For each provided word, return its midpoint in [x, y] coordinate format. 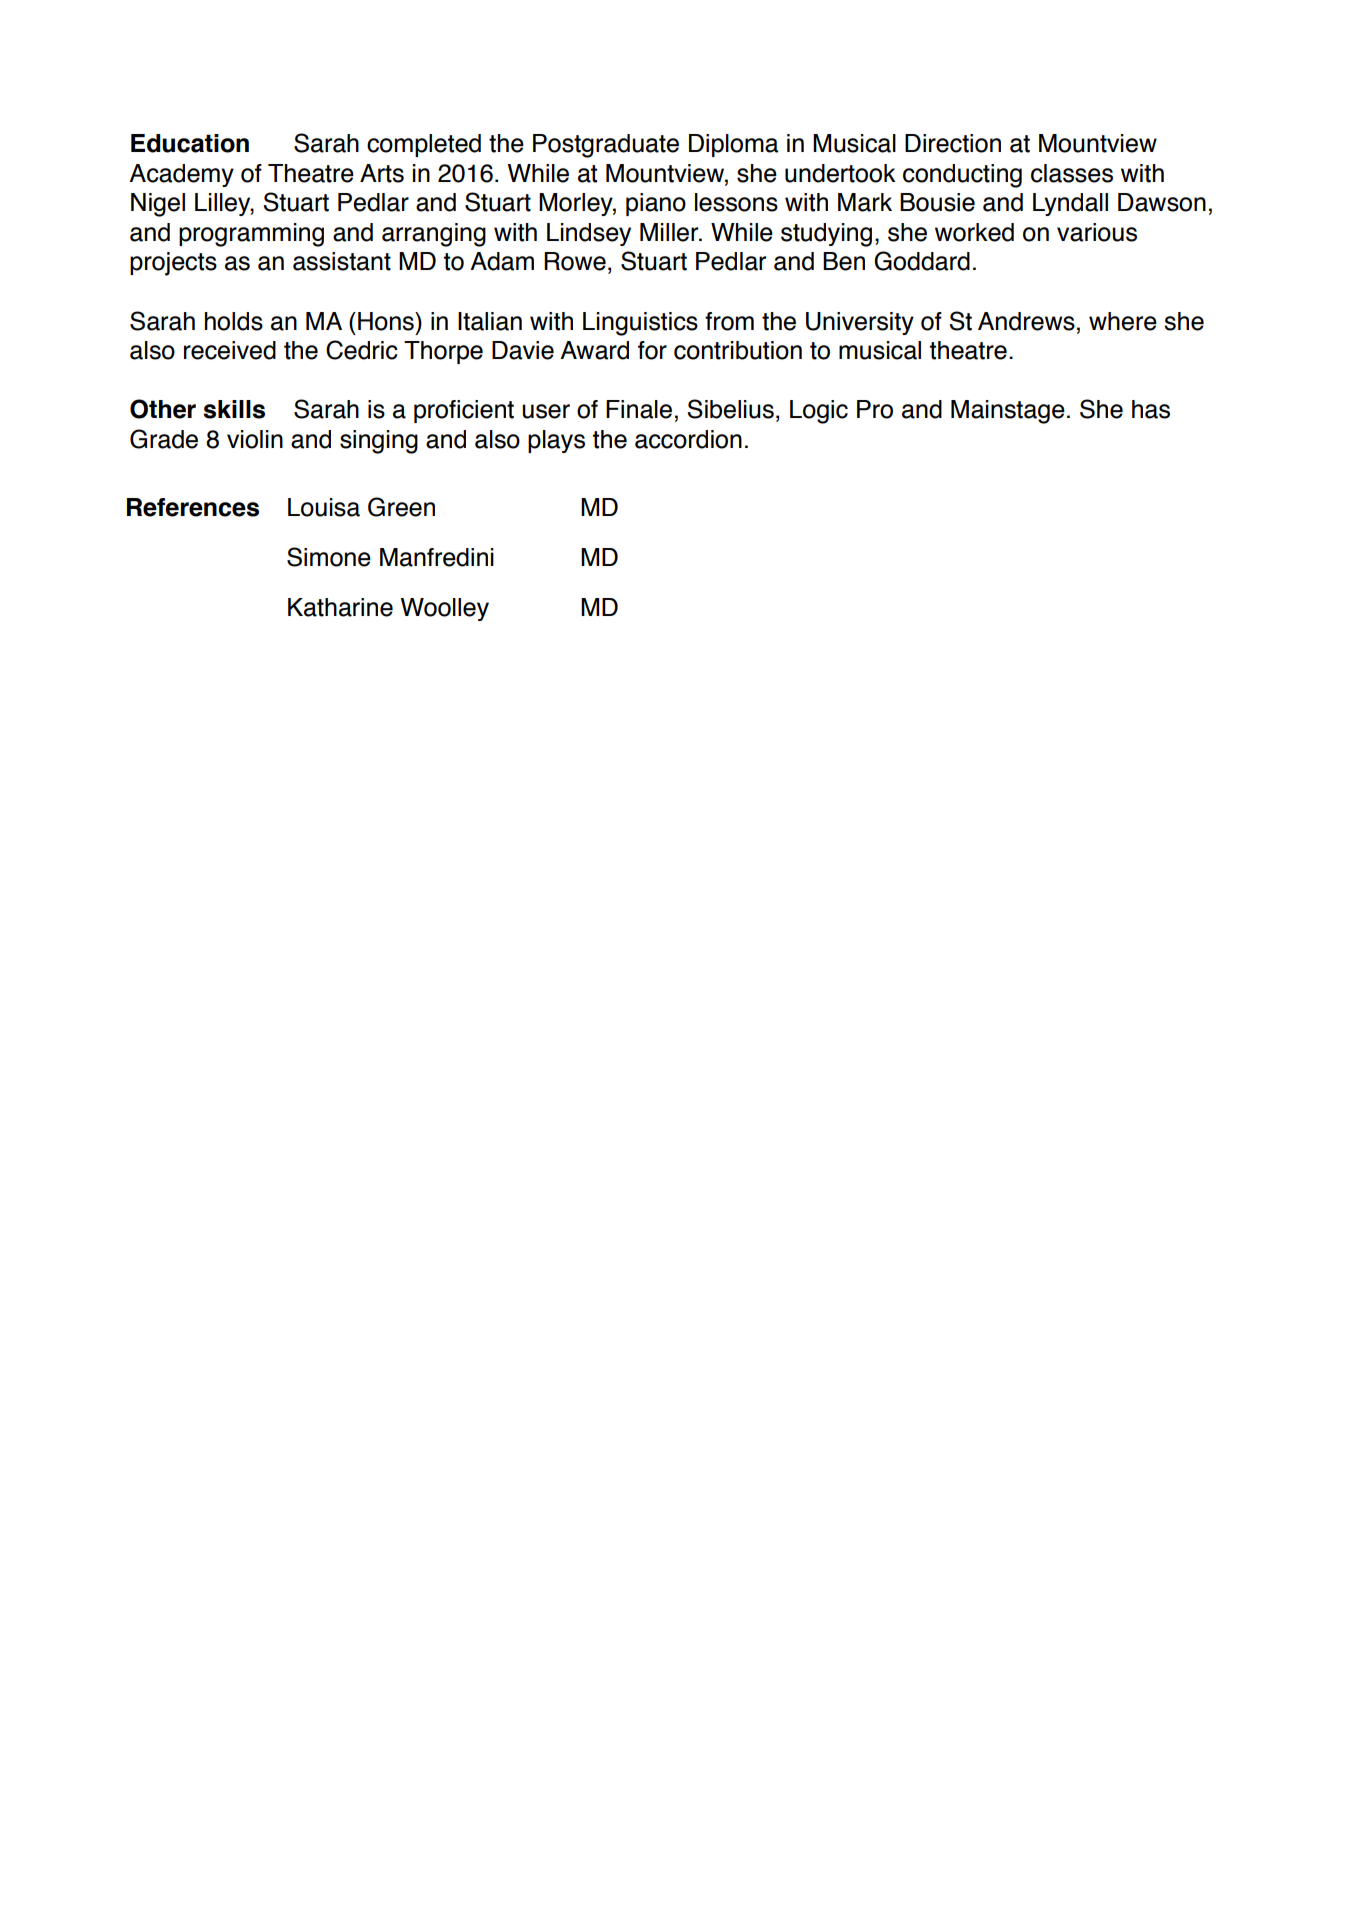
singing [379, 442]
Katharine [340, 607]
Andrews [1026, 321]
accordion [688, 439]
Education [190, 143]
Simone [329, 557]
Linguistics [640, 324]
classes [1072, 173]
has [1151, 409]
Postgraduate [606, 146]
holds [234, 321]
